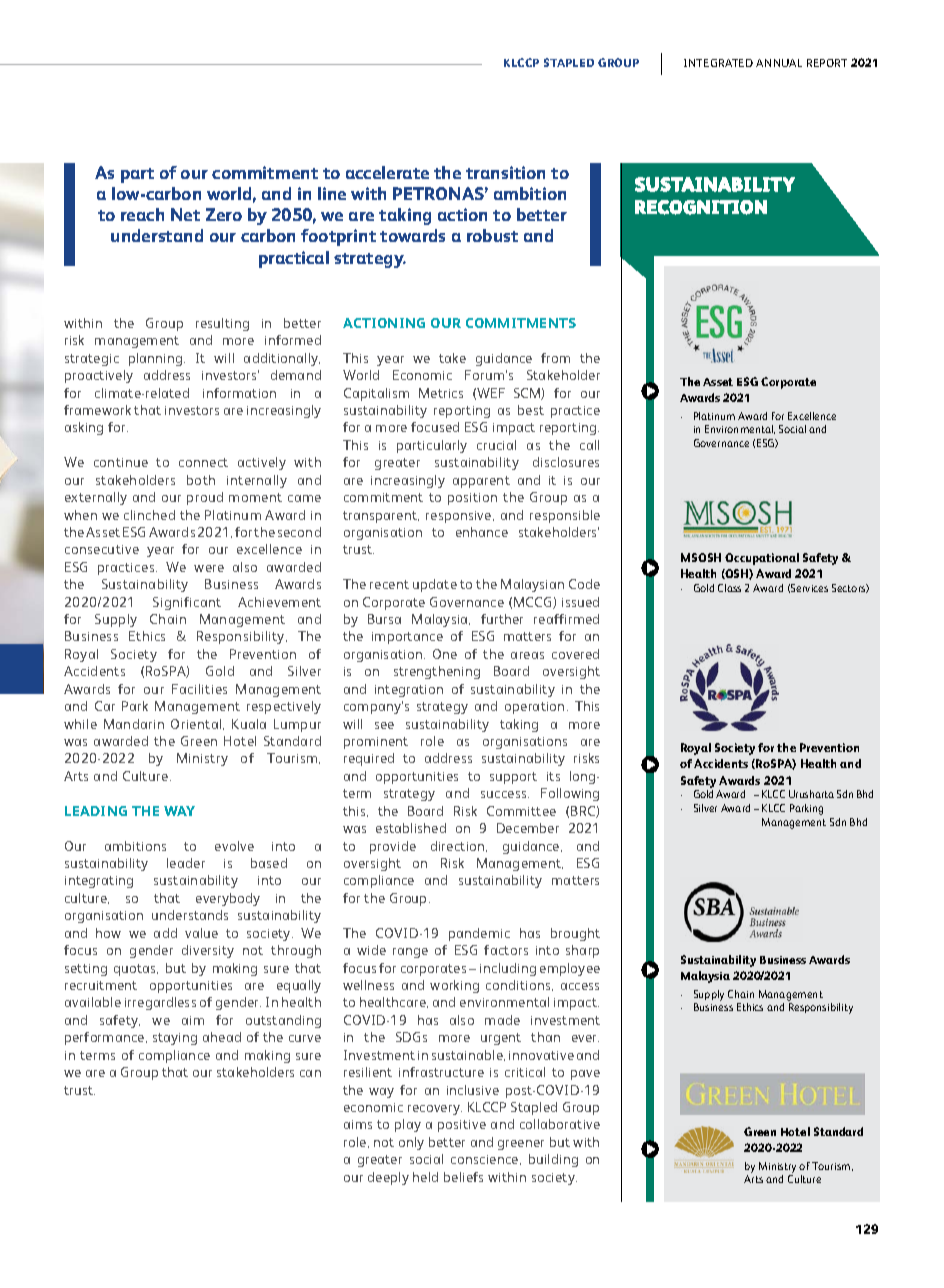 This image has height=1288, width=944. Describe the element at coordinates (718, 63) in the image. I see `INTEGRATED` at that location.
